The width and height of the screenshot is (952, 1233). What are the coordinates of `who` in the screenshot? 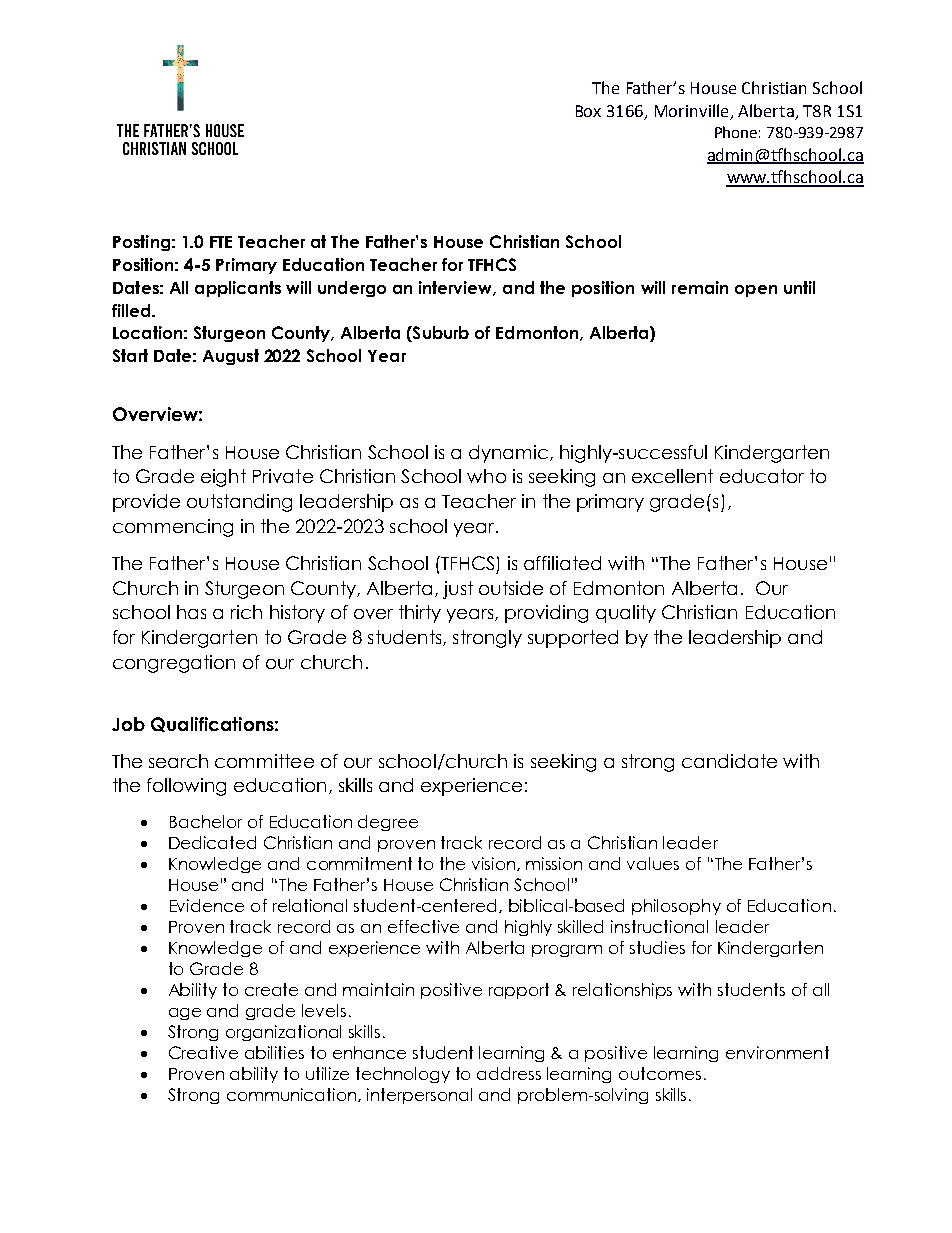 It's located at (486, 476).
